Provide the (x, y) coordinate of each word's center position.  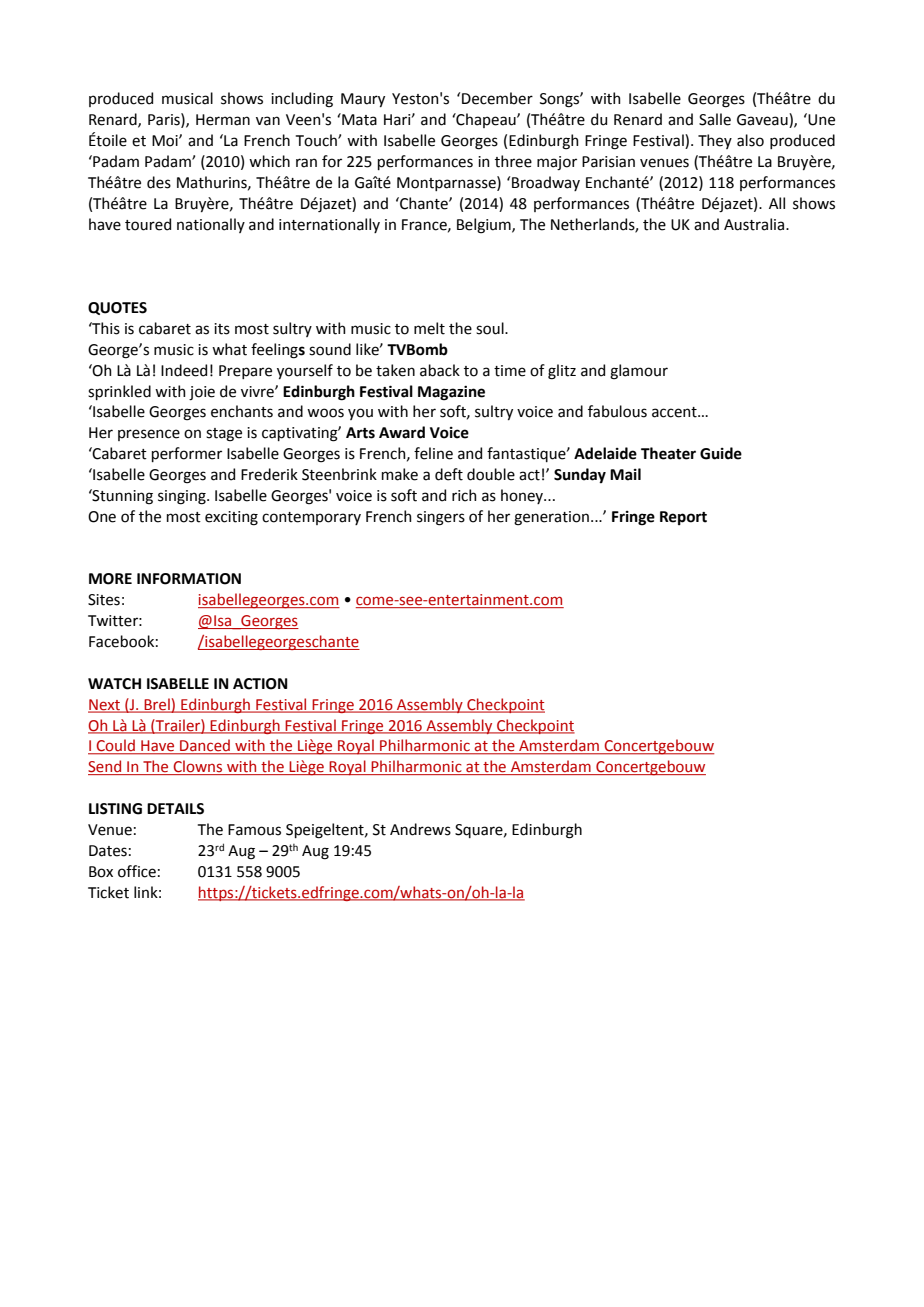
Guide (721, 453)
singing (183, 497)
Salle (715, 119)
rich (464, 495)
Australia (755, 224)
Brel (157, 705)
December (497, 98)
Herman (223, 120)
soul (491, 328)
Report (683, 518)
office (137, 871)
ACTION (260, 684)
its (222, 329)
